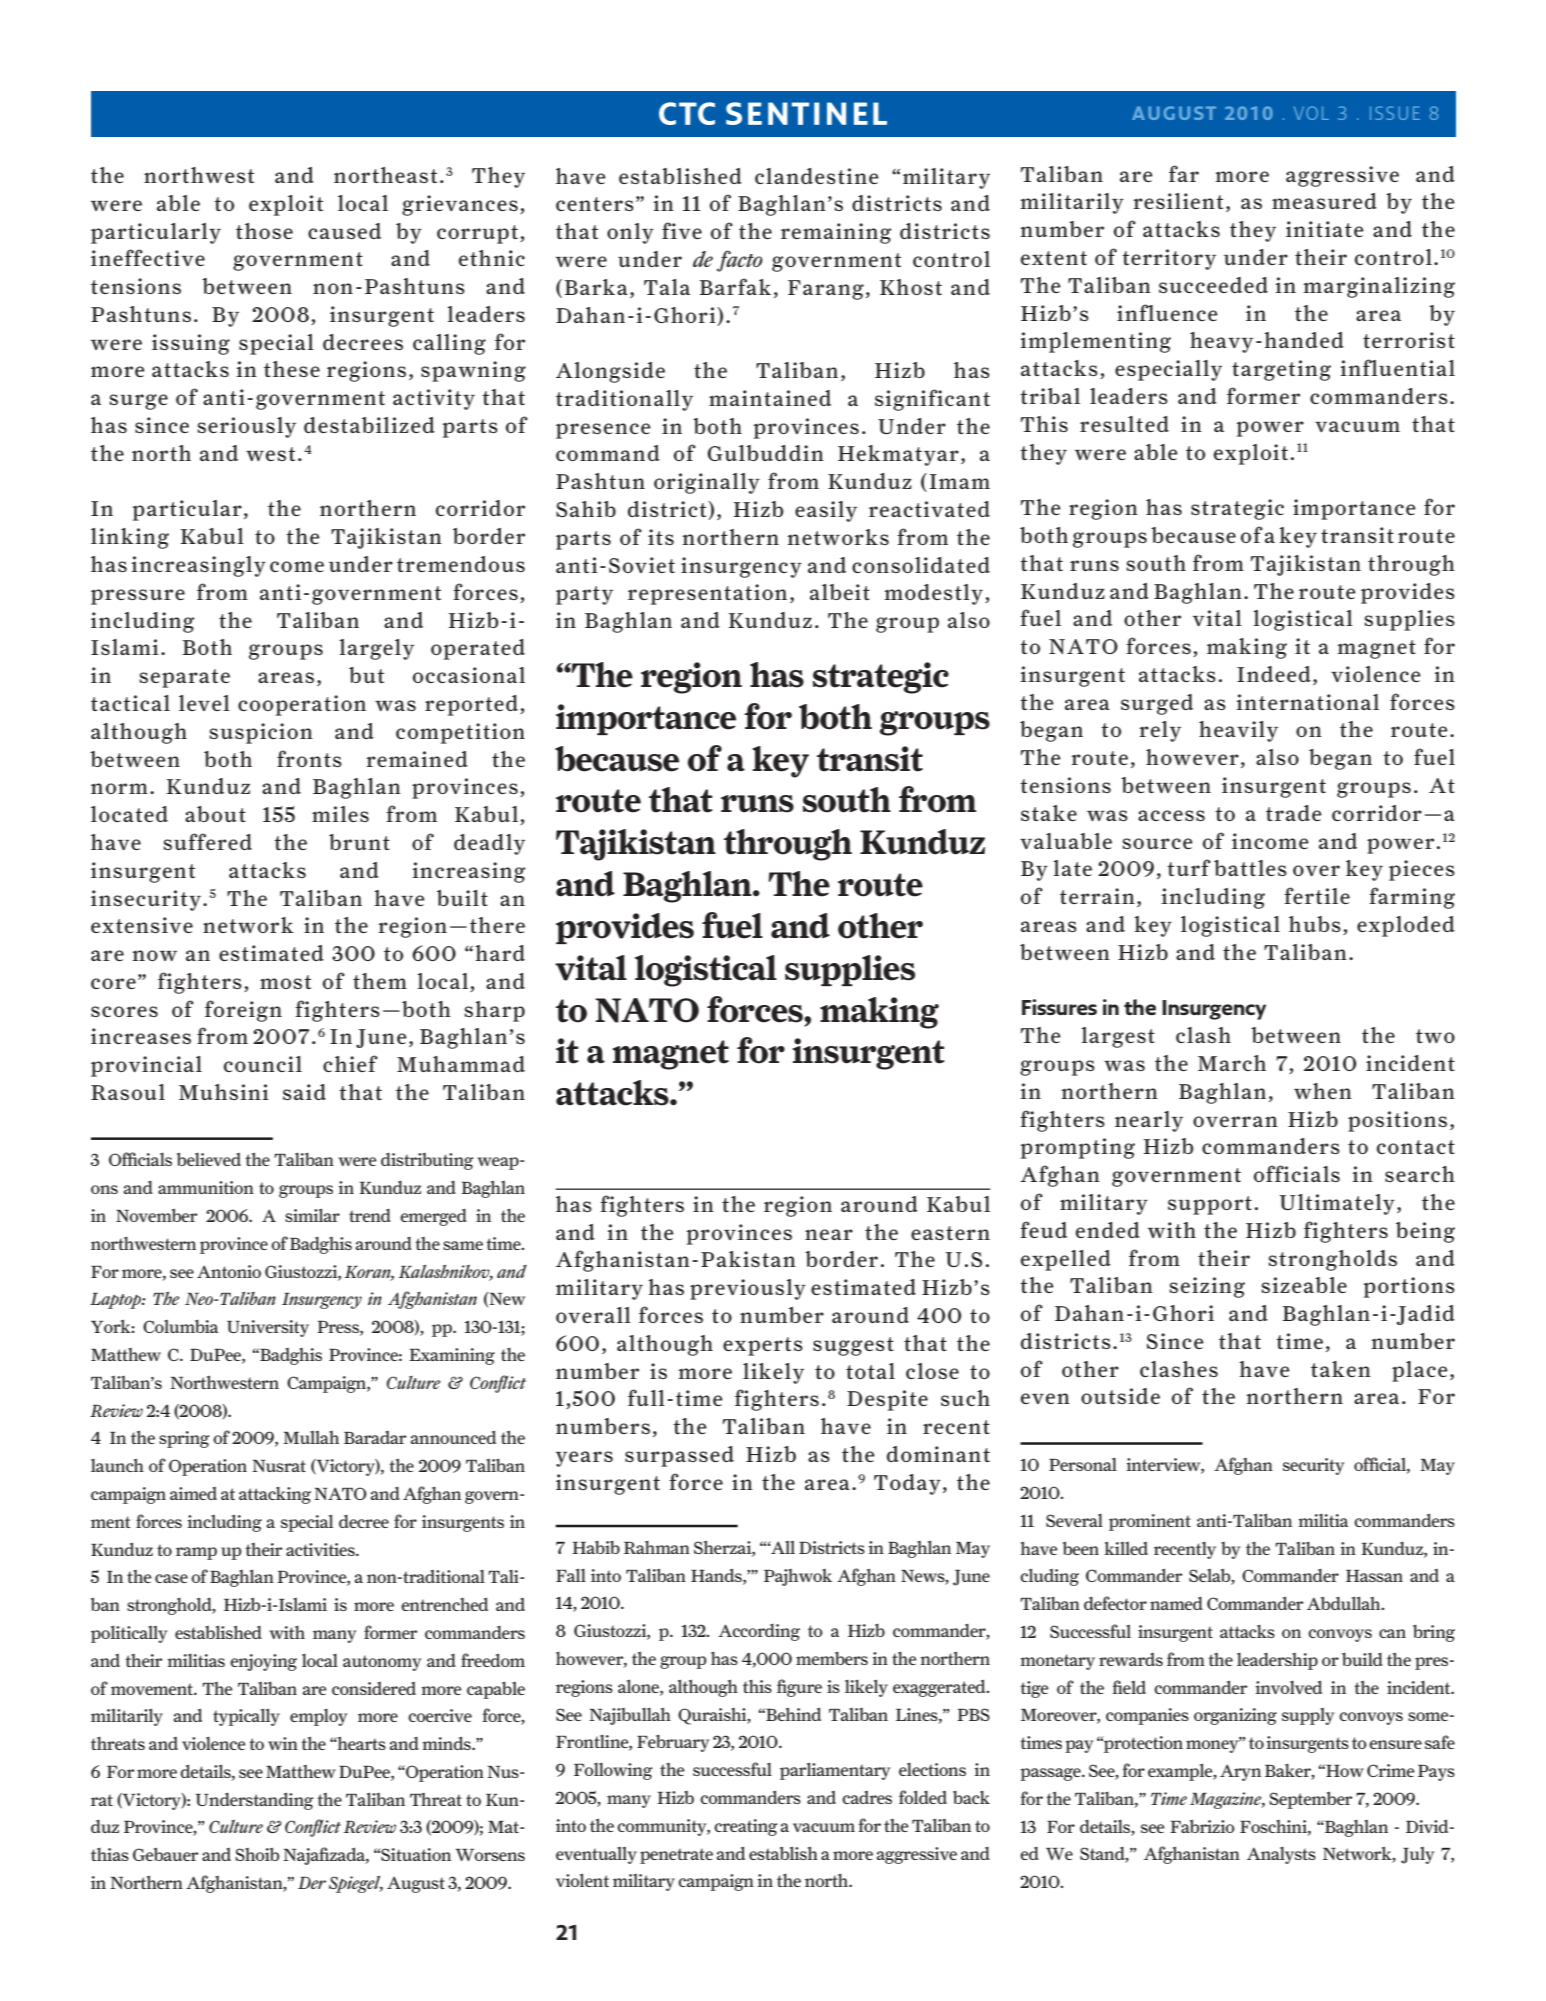  Describe the element at coordinates (311, 1437) in the page. I see `Mullah` at that location.
